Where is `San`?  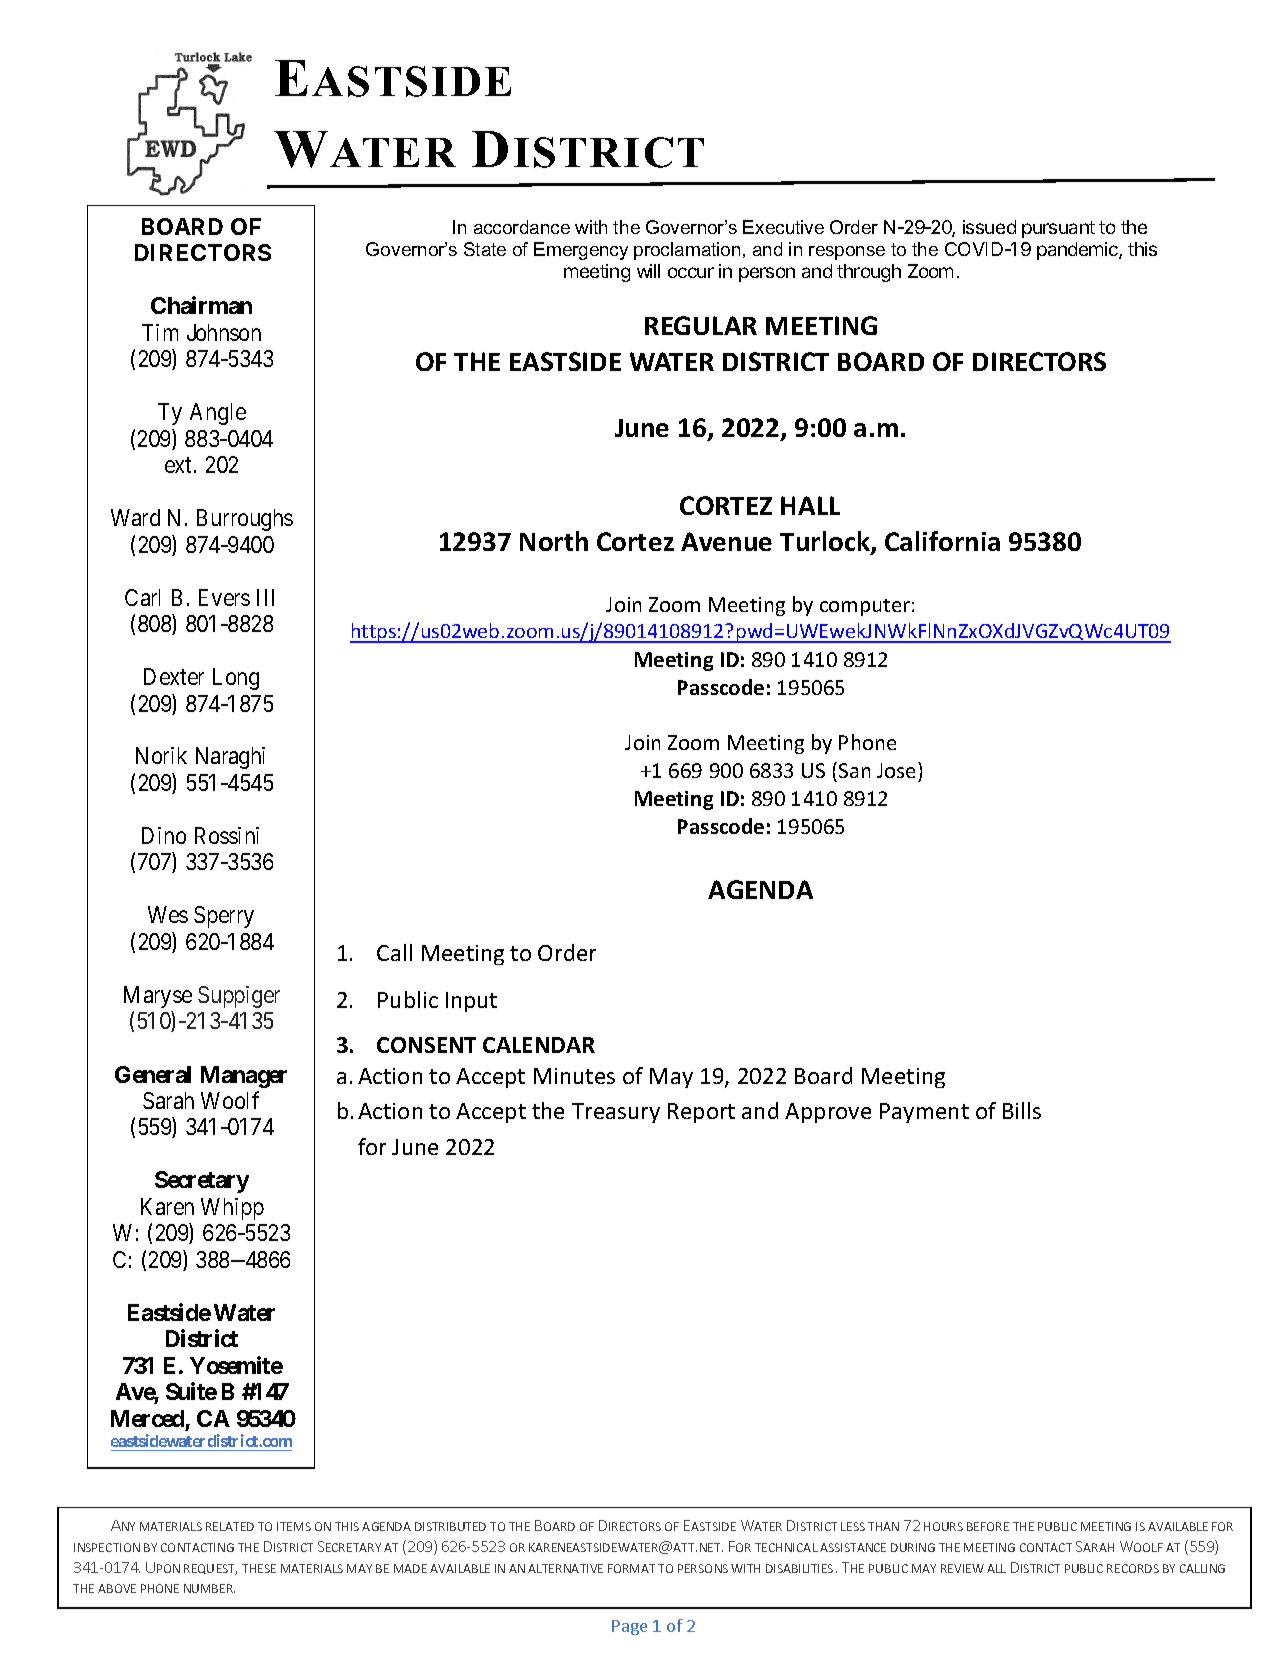
San is located at coordinates (854, 770).
